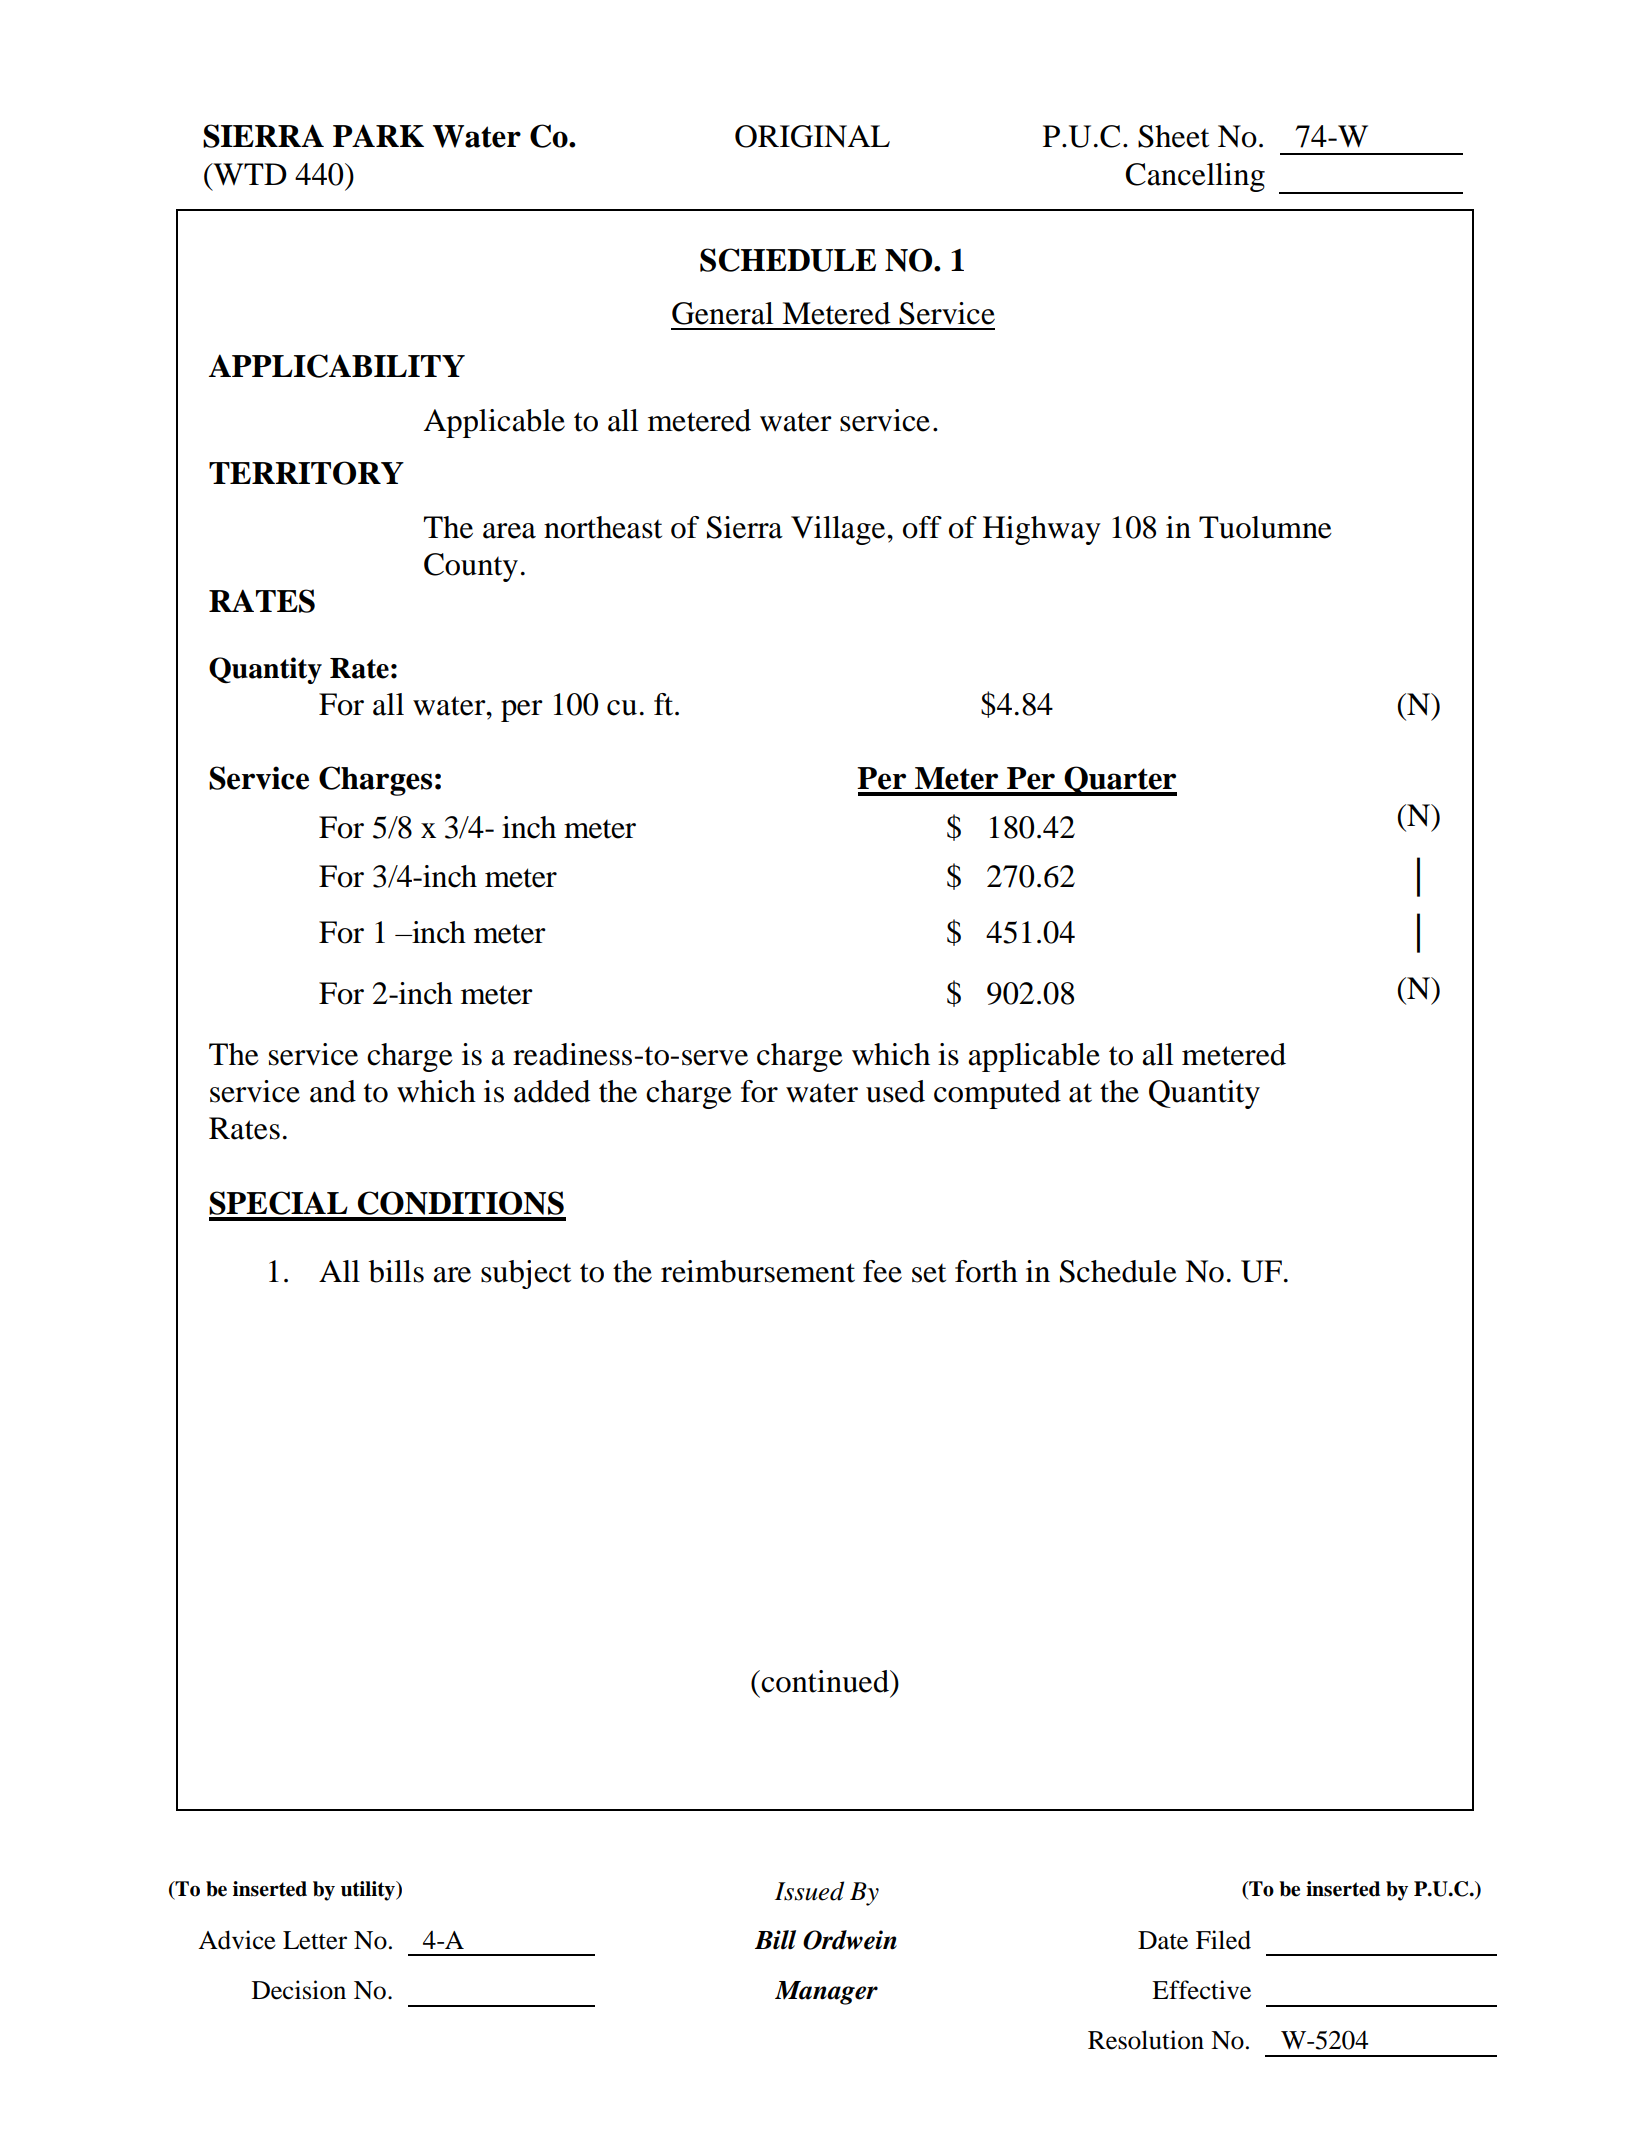 This screenshot has height=2135, width=1650. I want to click on Resolution, so click(1146, 2040).
